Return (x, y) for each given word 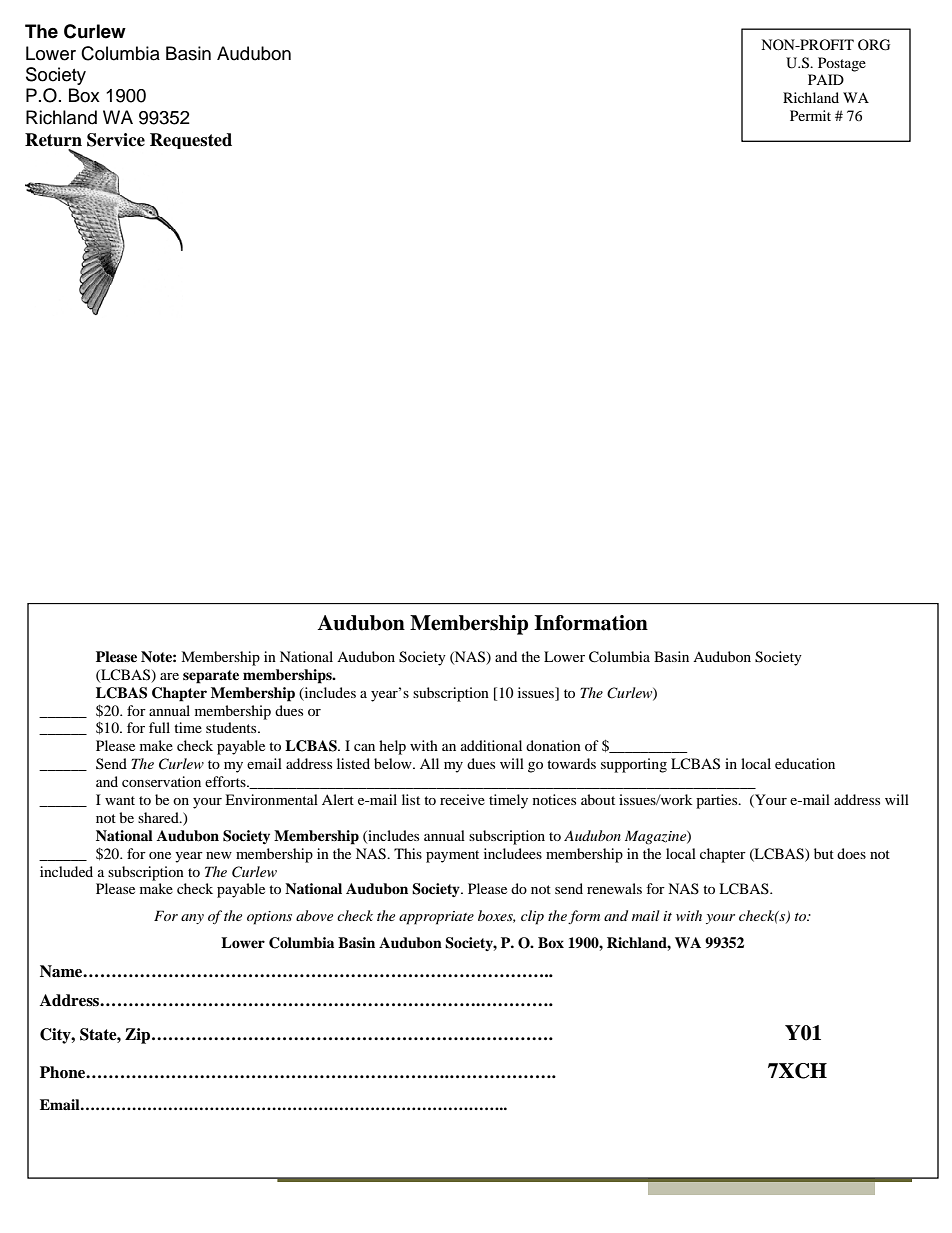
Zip (139, 1036)
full (159, 727)
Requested (191, 141)
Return (53, 140)
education (805, 763)
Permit (810, 115)
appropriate (436, 918)
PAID (826, 79)
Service (116, 140)
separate (211, 677)
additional (491, 745)
